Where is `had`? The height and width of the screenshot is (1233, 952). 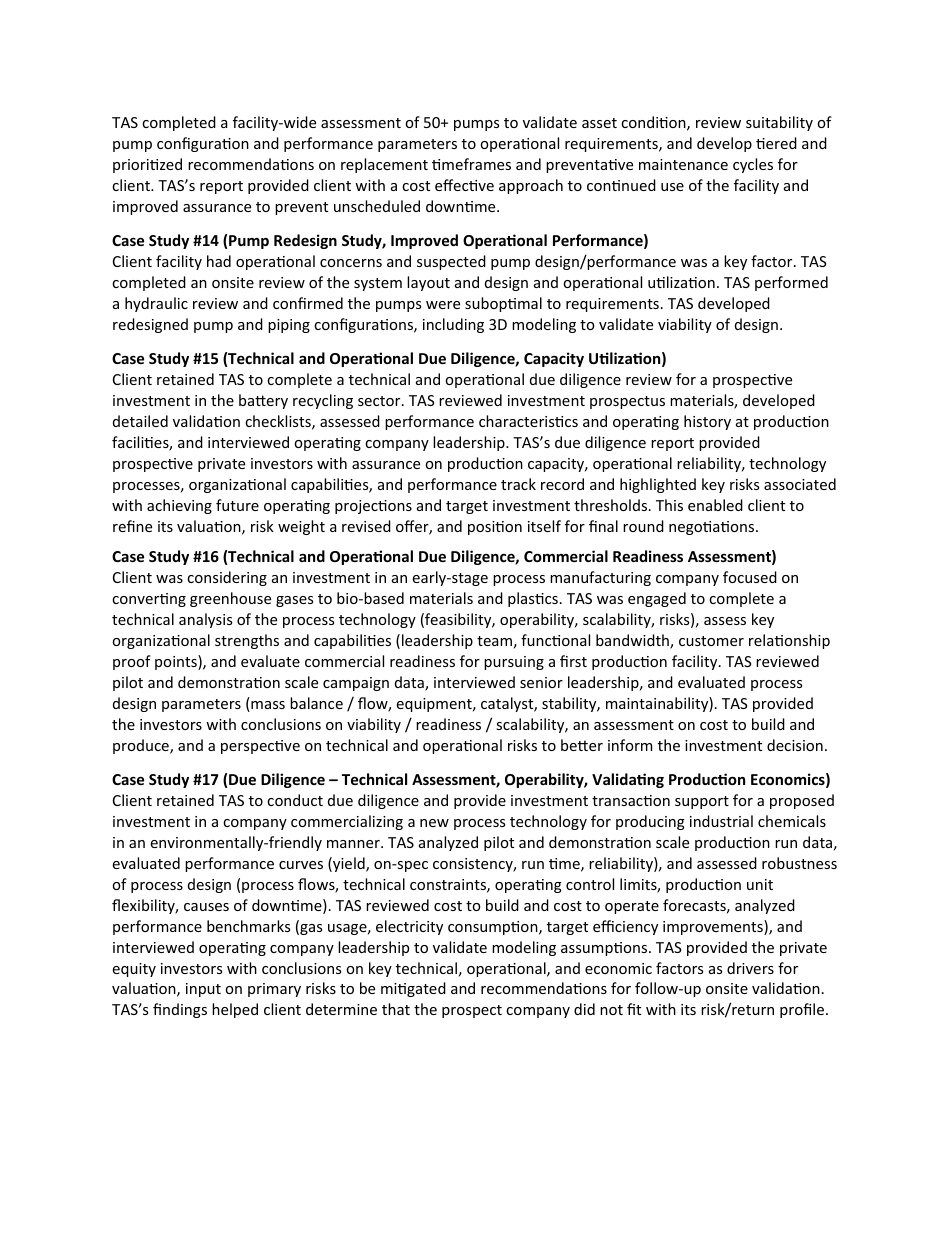
had is located at coordinates (219, 261).
